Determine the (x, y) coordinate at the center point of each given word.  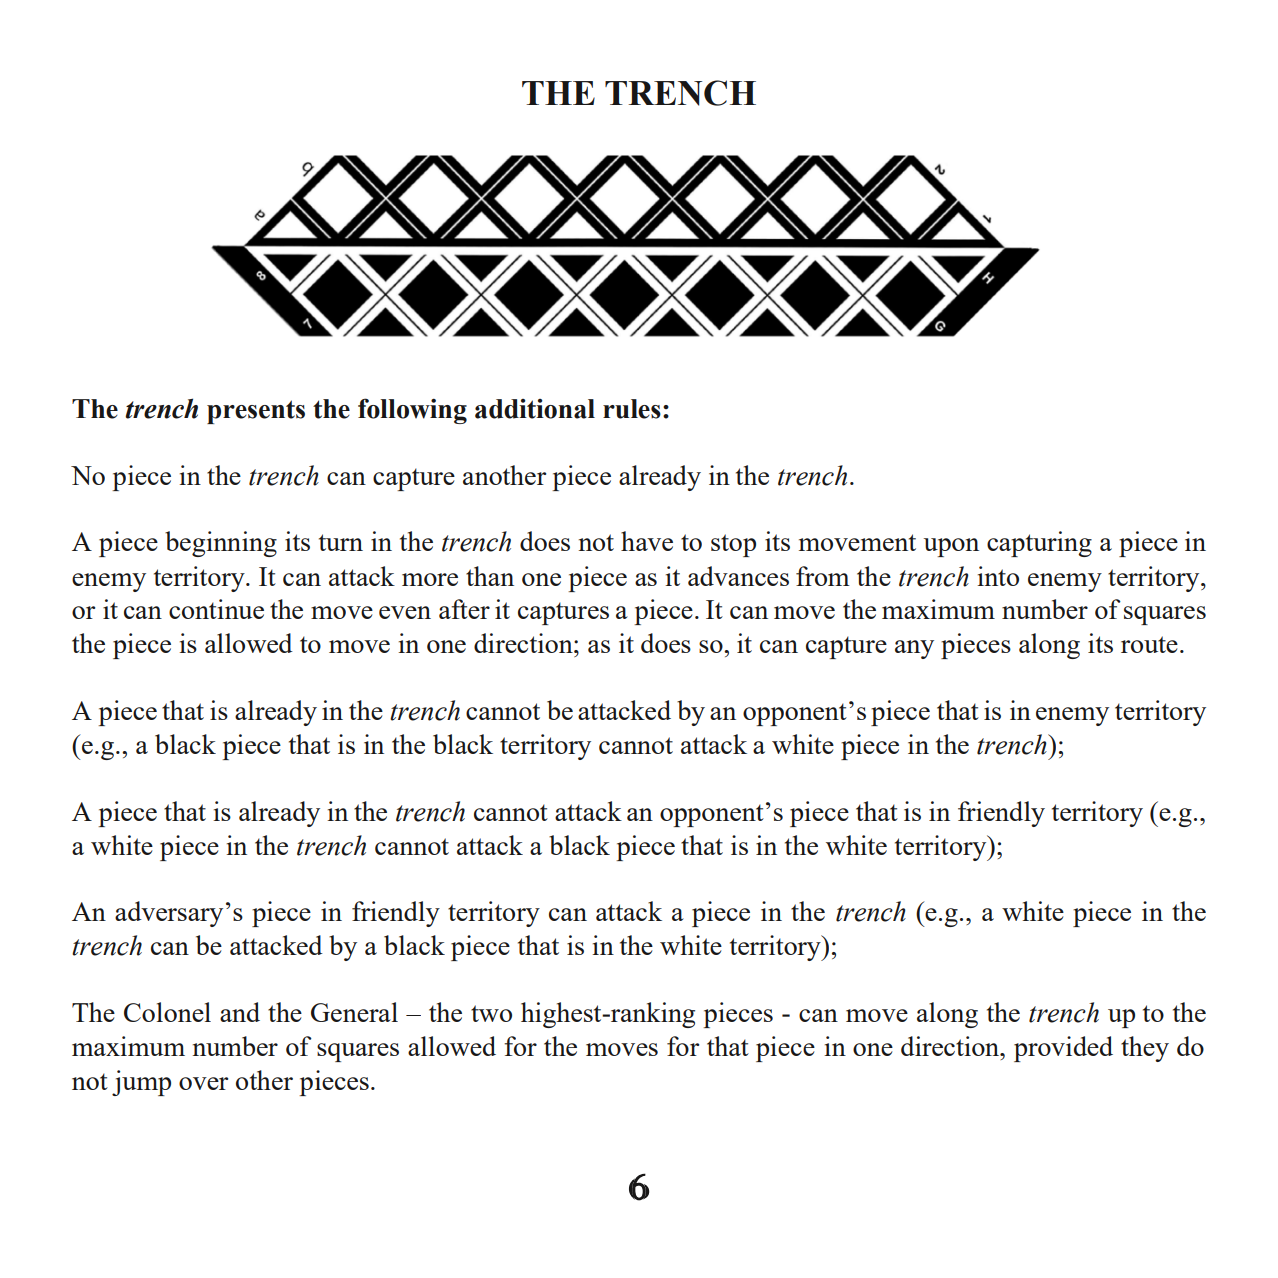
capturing (1039, 544)
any (914, 649)
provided (1063, 1049)
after (464, 609)
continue (216, 609)
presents (256, 412)
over (203, 1083)
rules (632, 409)
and (240, 1012)
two (491, 1013)
